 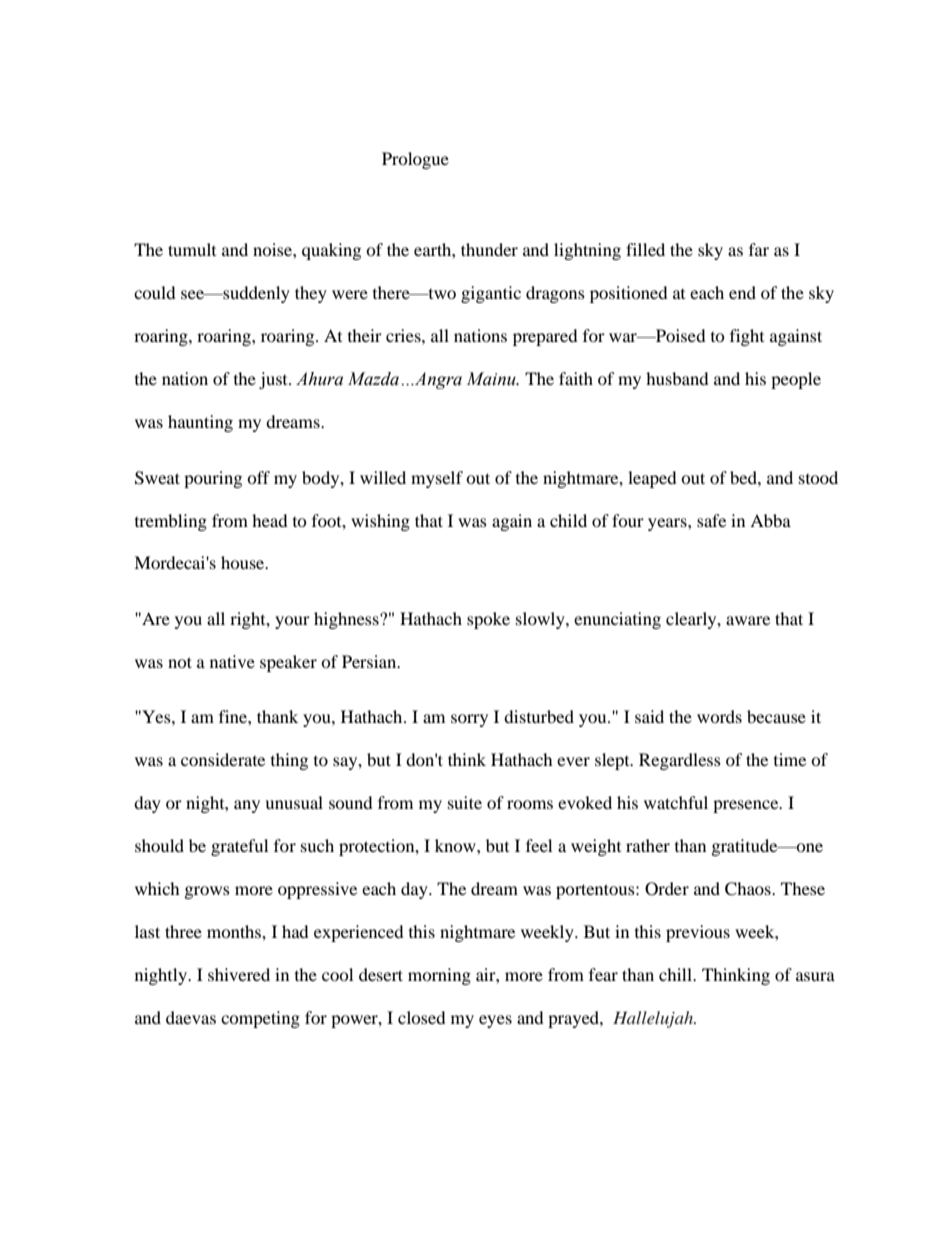 I want to click on far, so click(x=759, y=249).
